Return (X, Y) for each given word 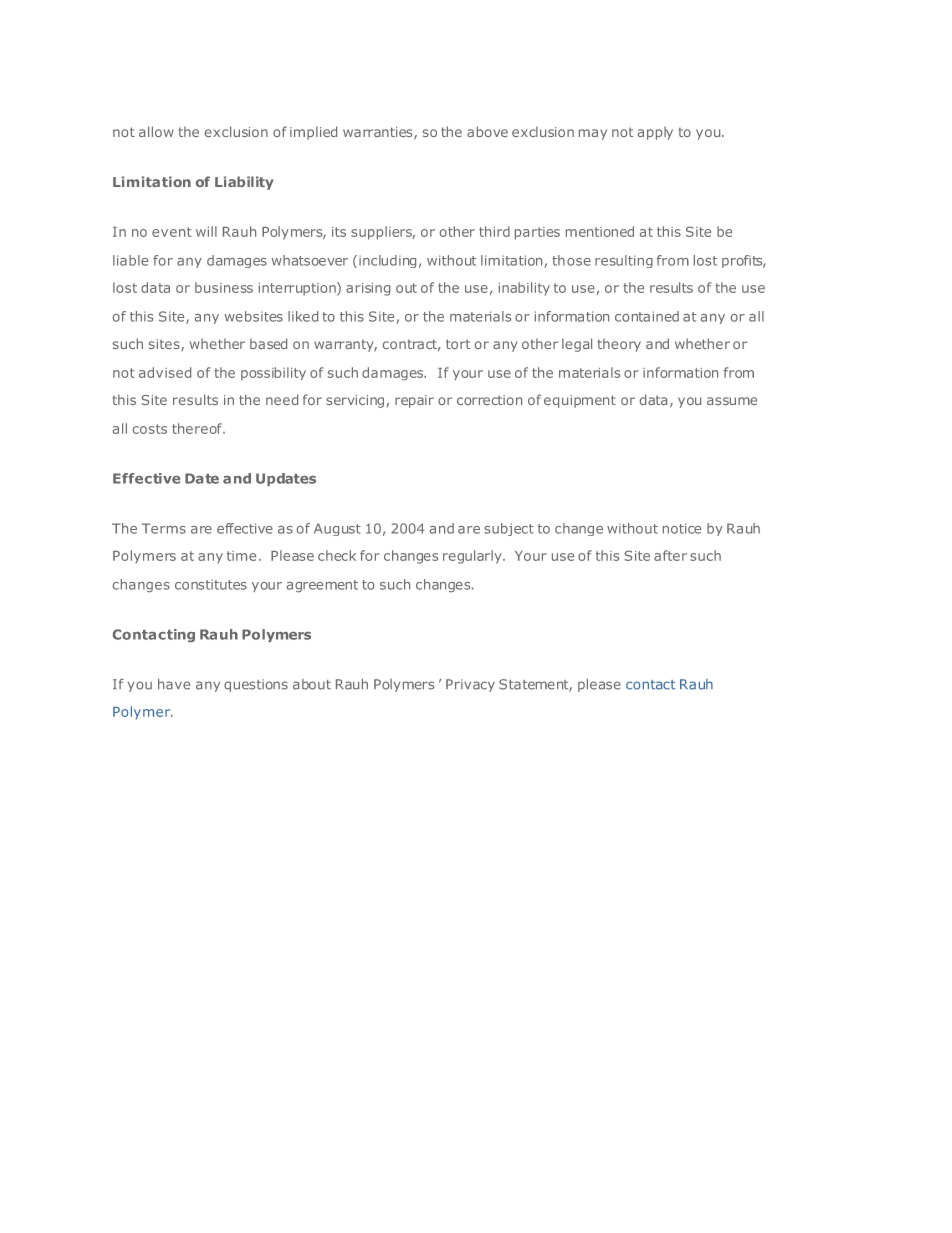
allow (156, 131)
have (174, 684)
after (670, 555)
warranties (379, 133)
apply (655, 133)
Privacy (470, 685)
